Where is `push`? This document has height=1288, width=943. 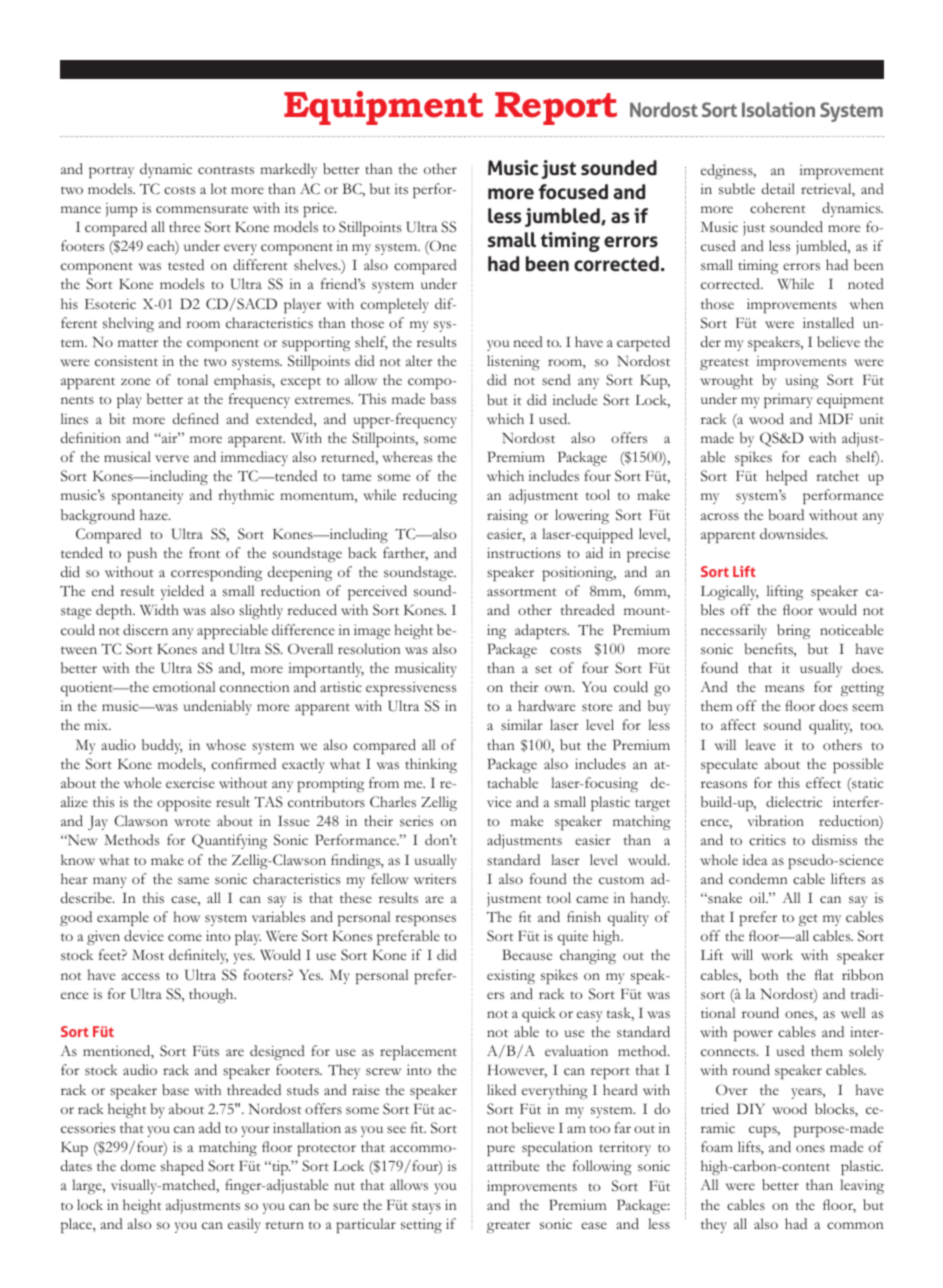
push is located at coordinates (142, 554).
